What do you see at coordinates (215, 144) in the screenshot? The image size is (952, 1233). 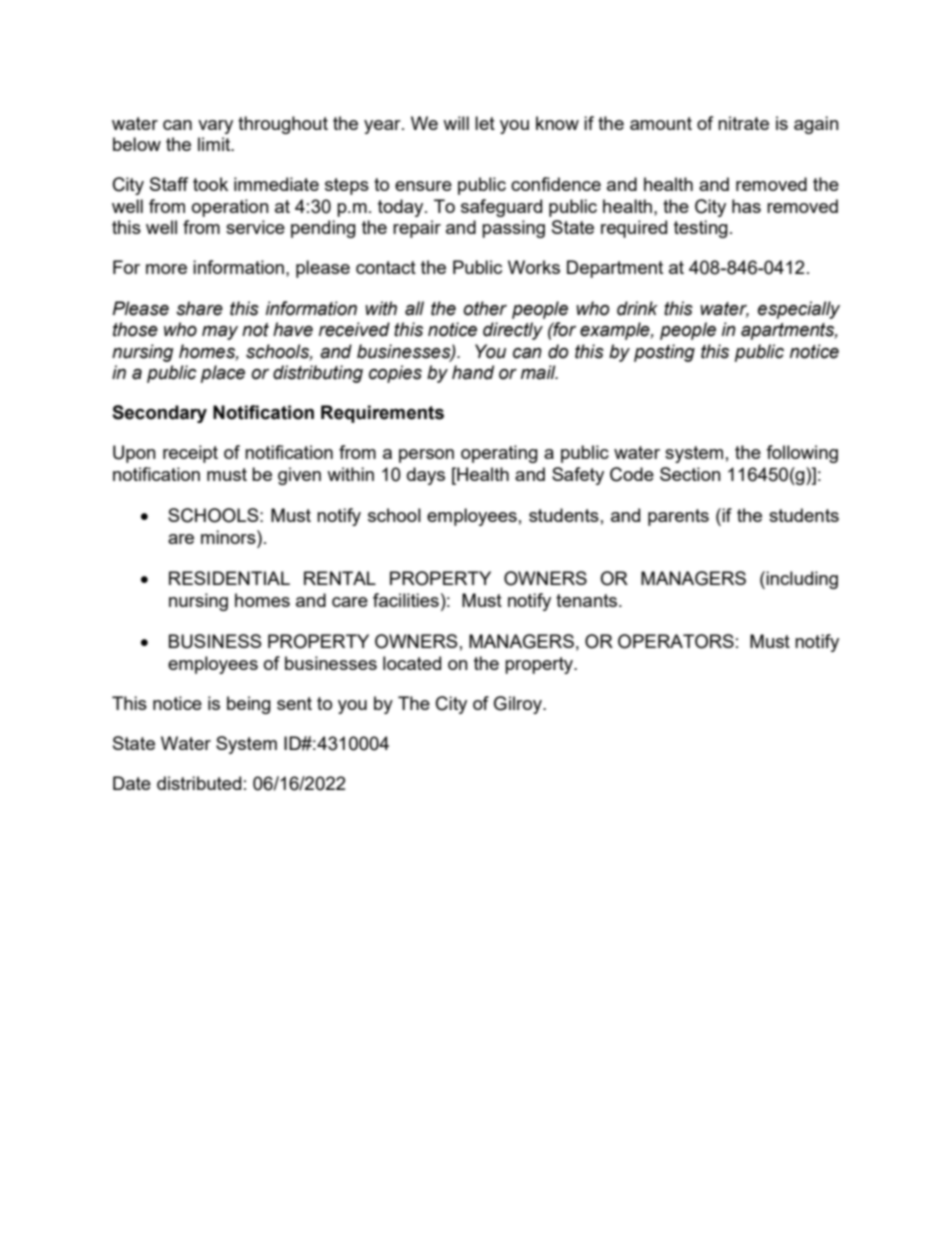 I see `limit` at bounding box center [215, 144].
